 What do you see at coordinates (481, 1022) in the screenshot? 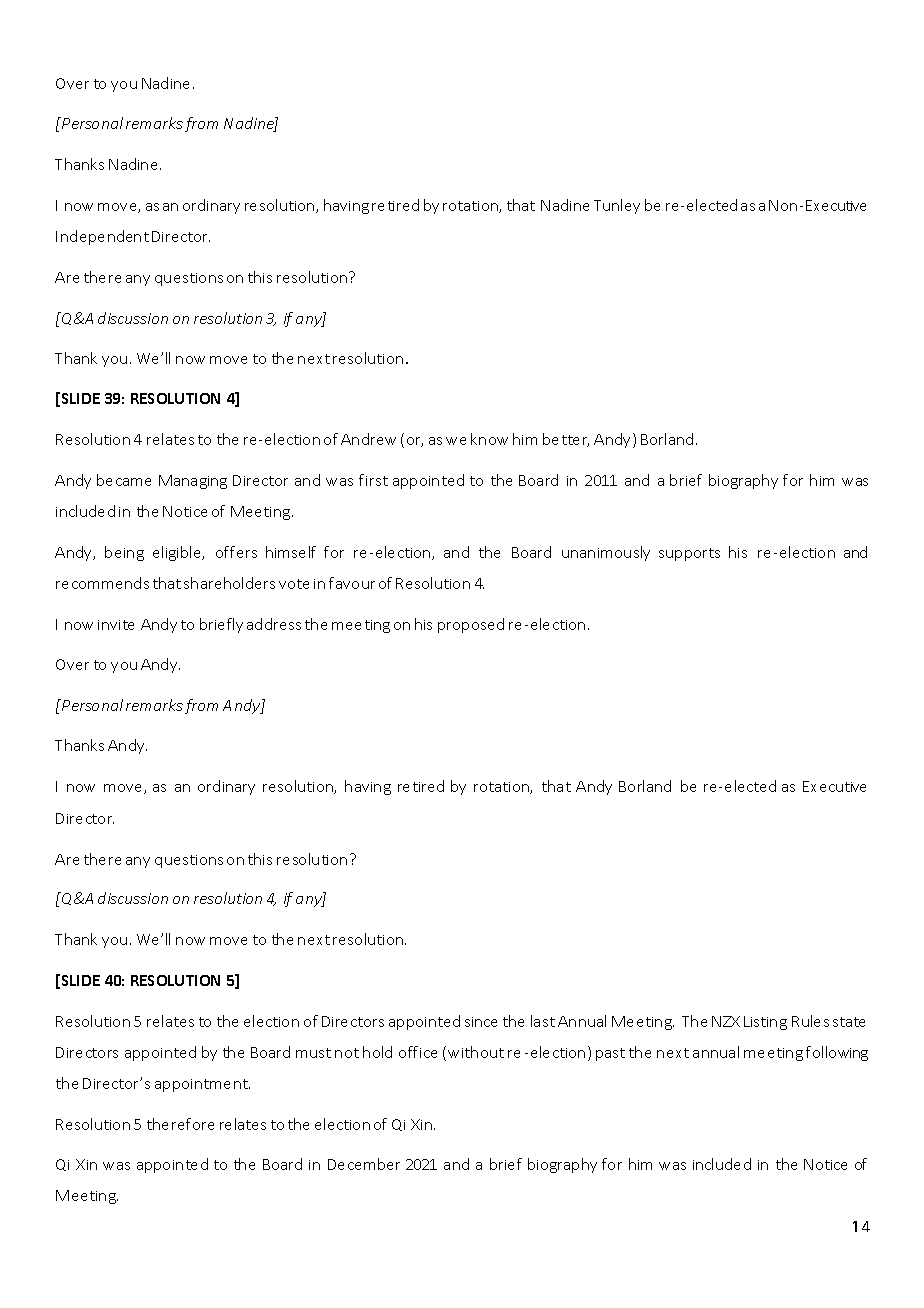
I see `since` at bounding box center [481, 1022].
